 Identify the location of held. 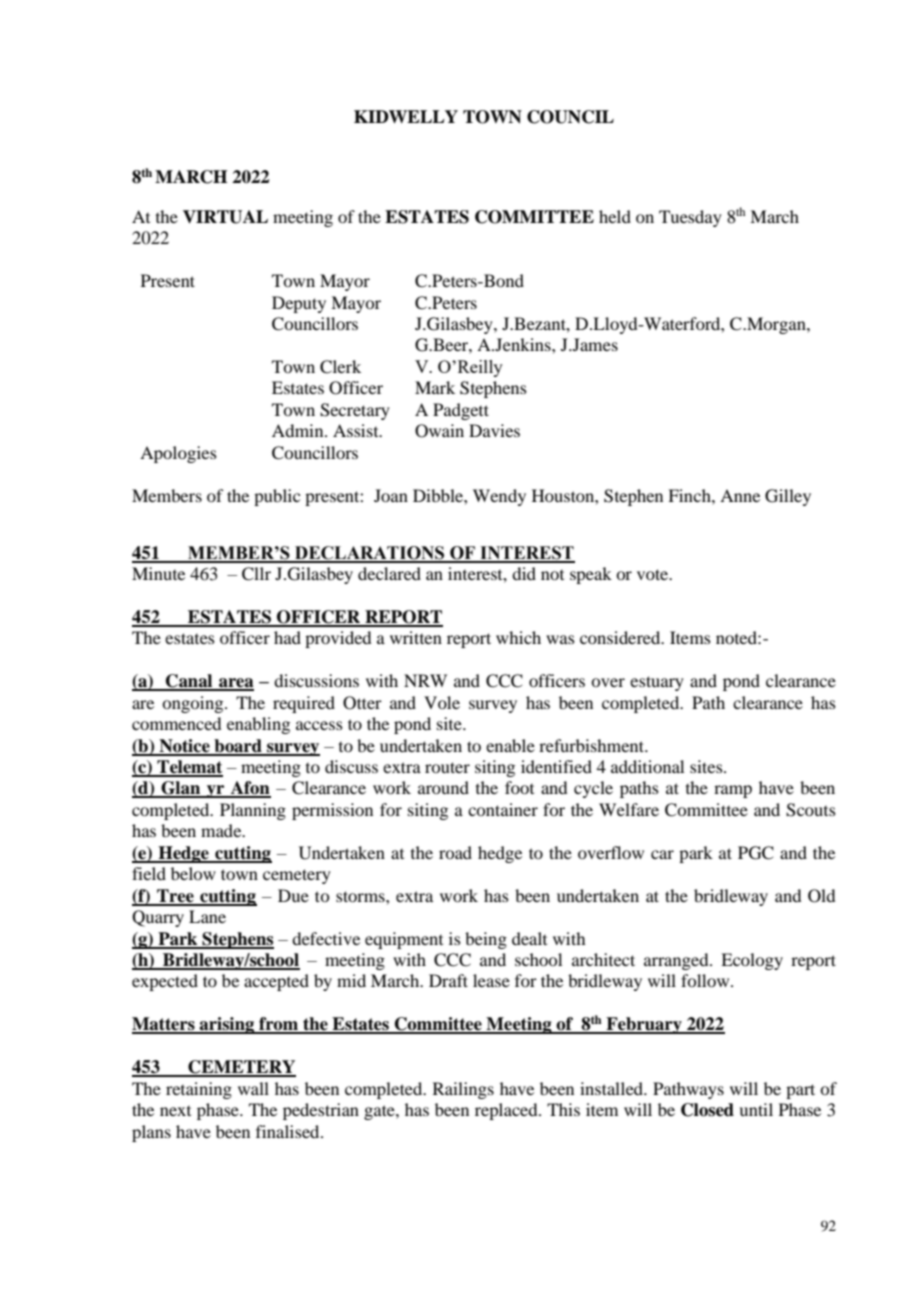
(615, 216).
